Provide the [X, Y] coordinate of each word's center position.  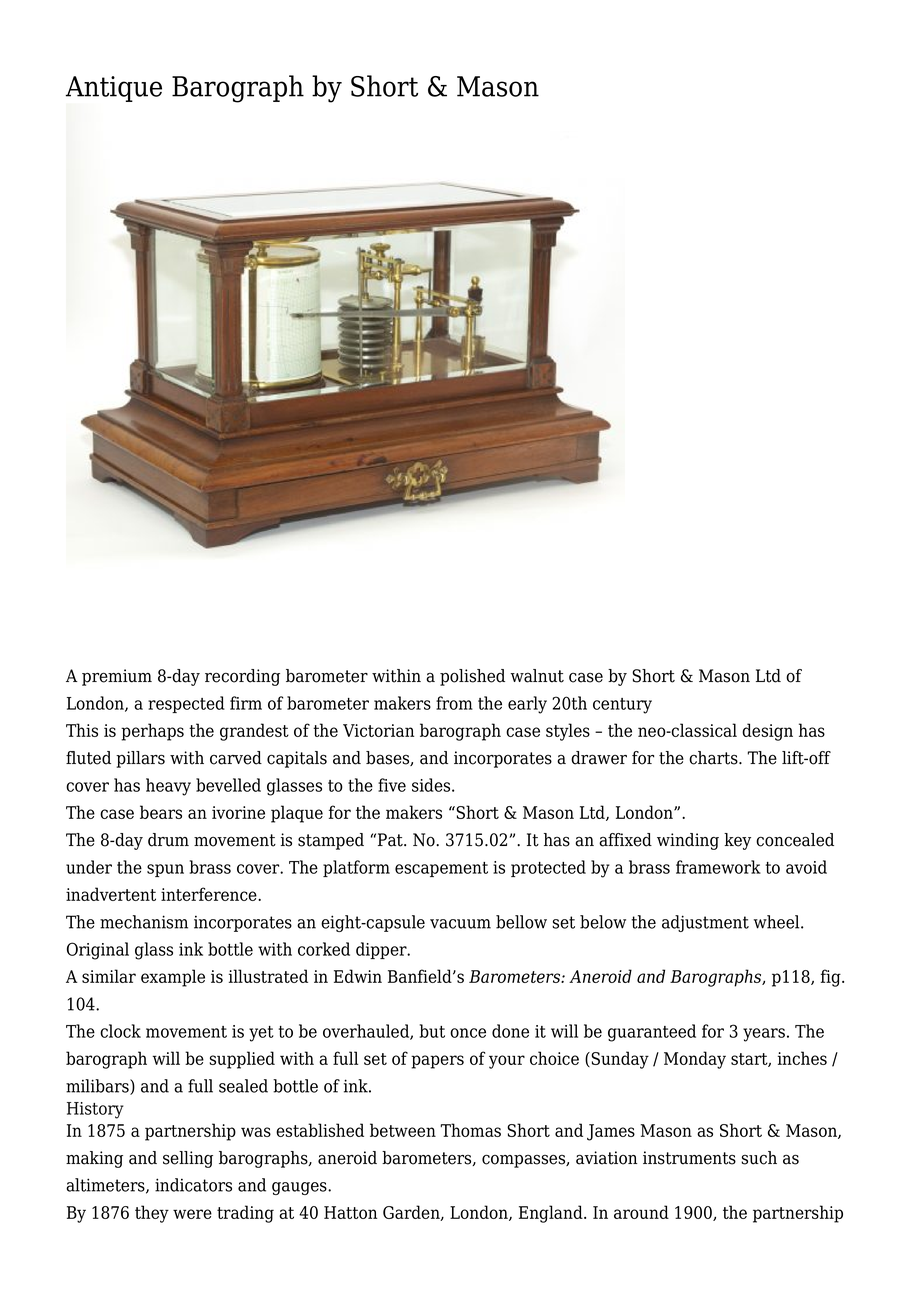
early [527, 705]
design [767, 732]
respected [186, 704]
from [454, 703]
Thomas [470, 1130]
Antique [114, 89]
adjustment [705, 923]
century [622, 706]
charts [714, 758]
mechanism [144, 922]
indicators [193, 1185]
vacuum [460, 924]
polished [472, 677]
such [759, 1158]
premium [117, 677]
